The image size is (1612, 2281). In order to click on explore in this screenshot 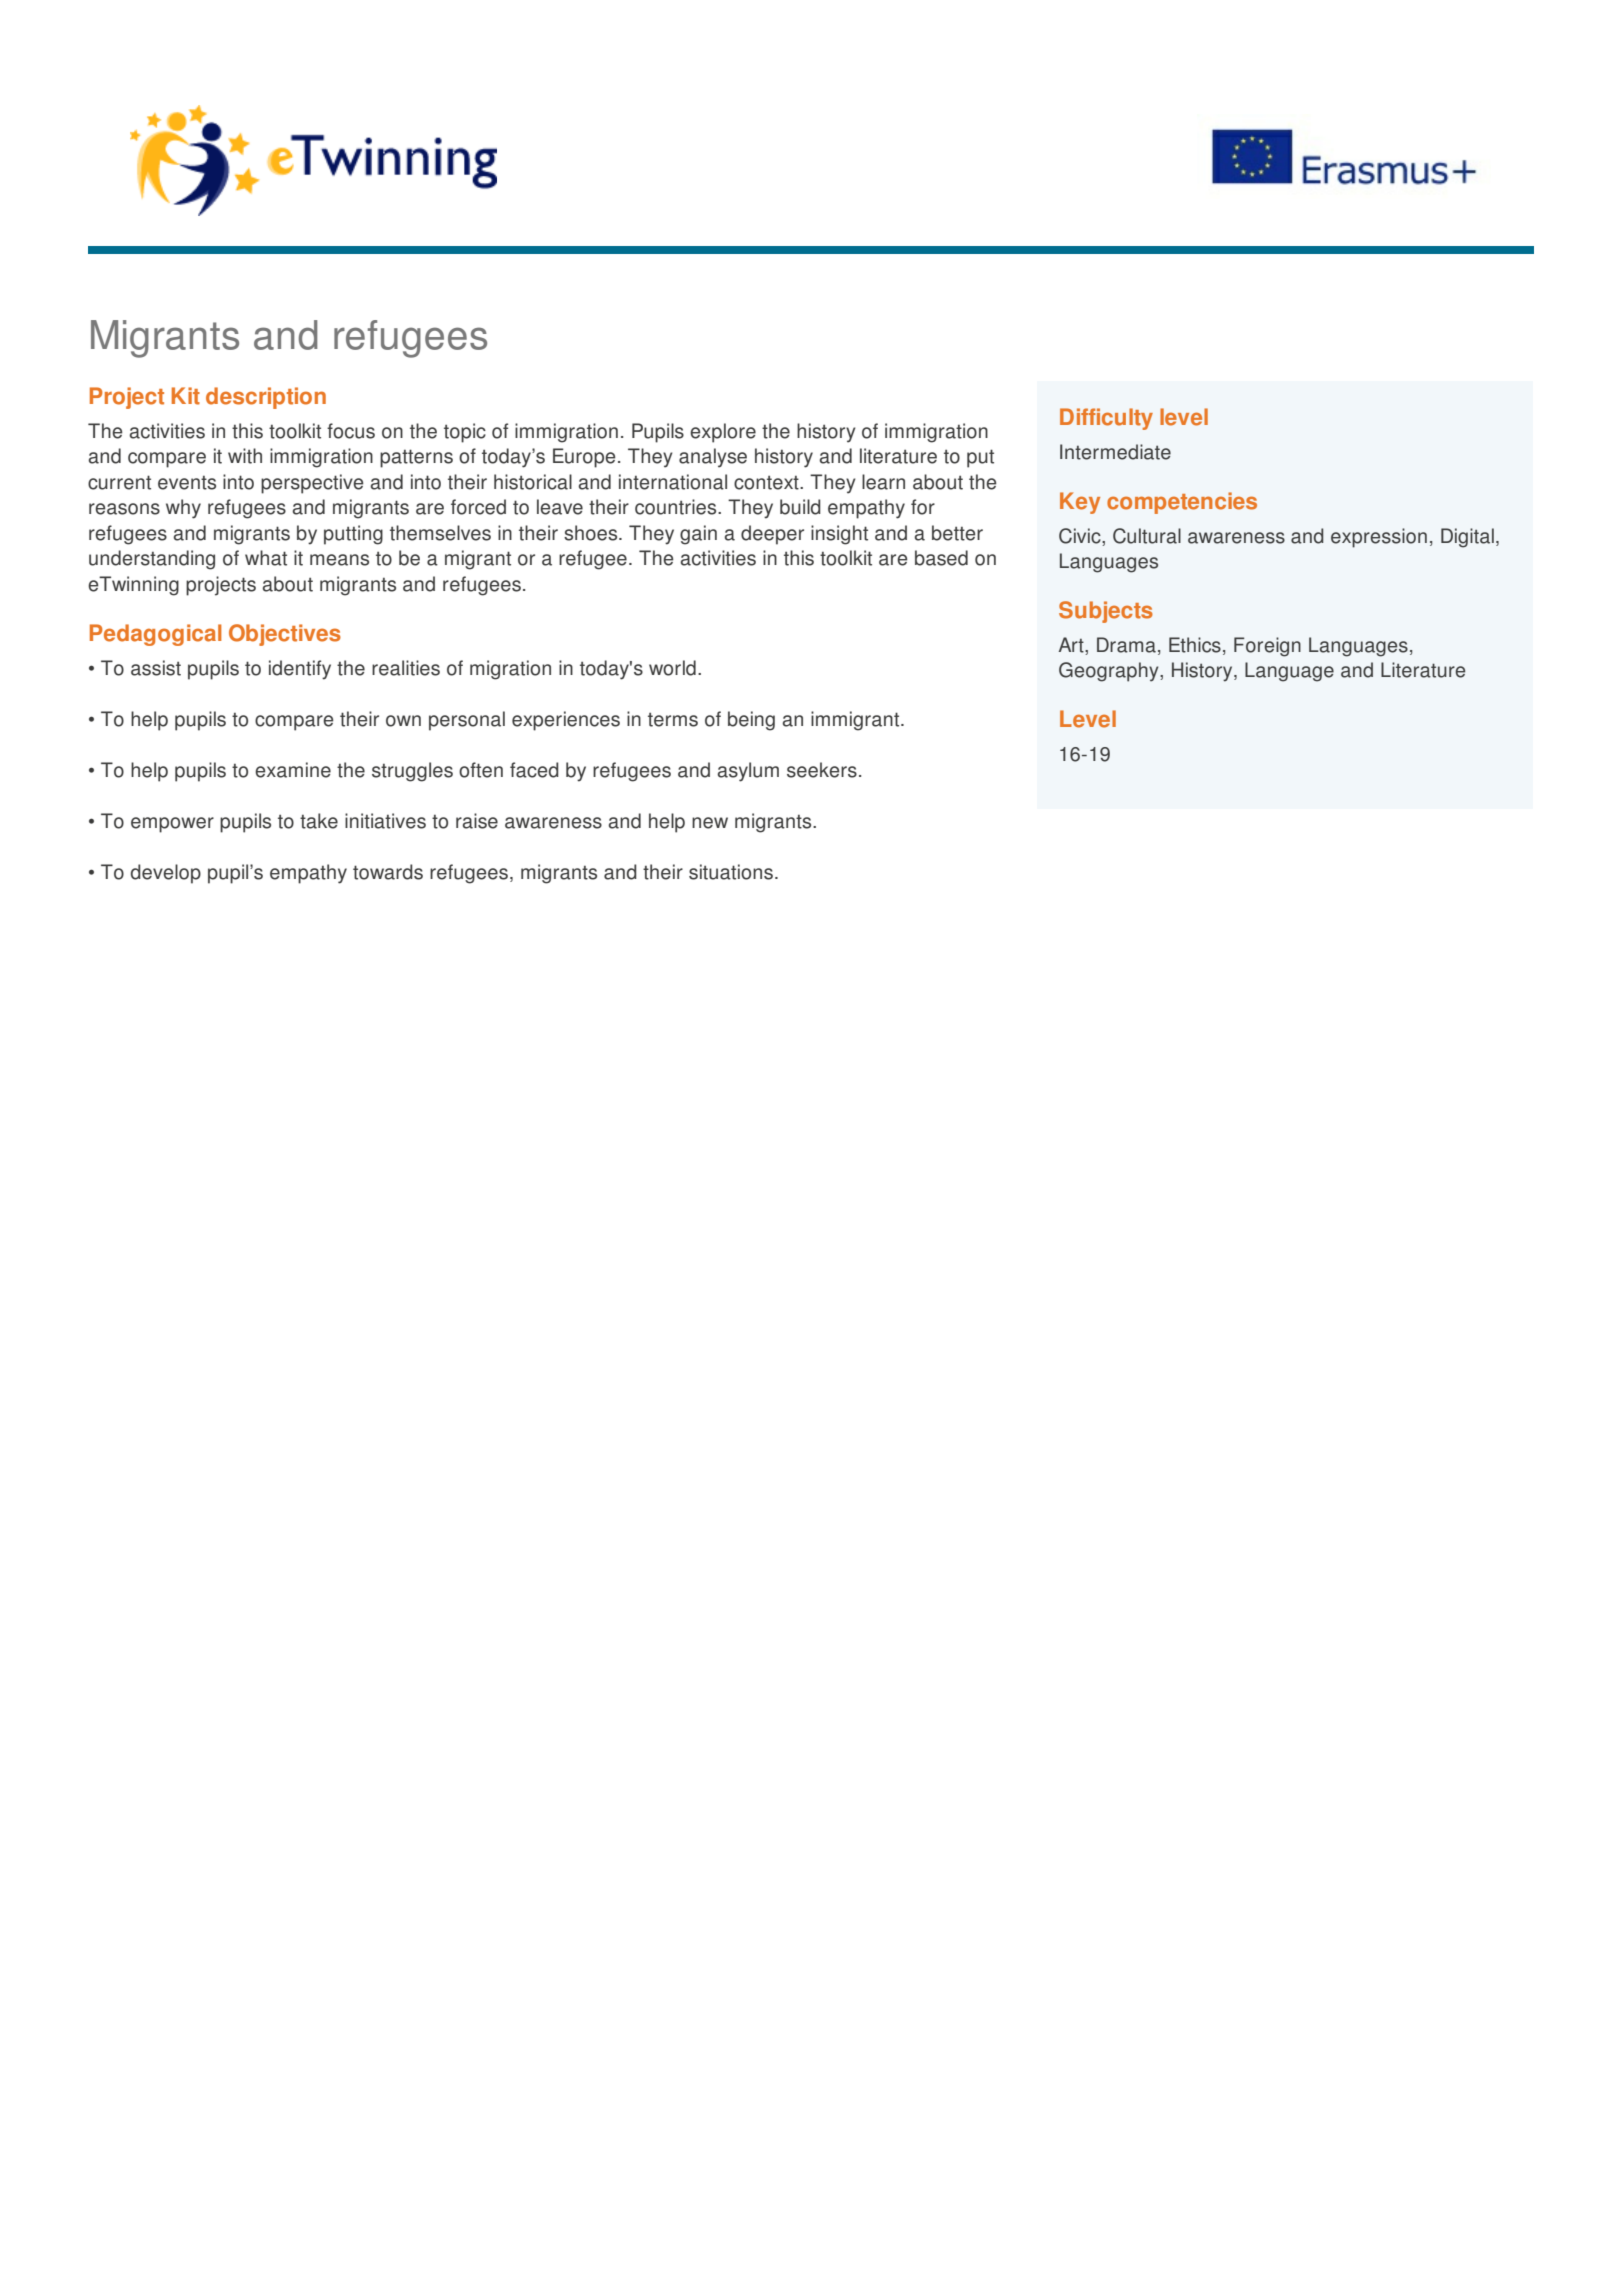, I will do `click(723, 433)`.
